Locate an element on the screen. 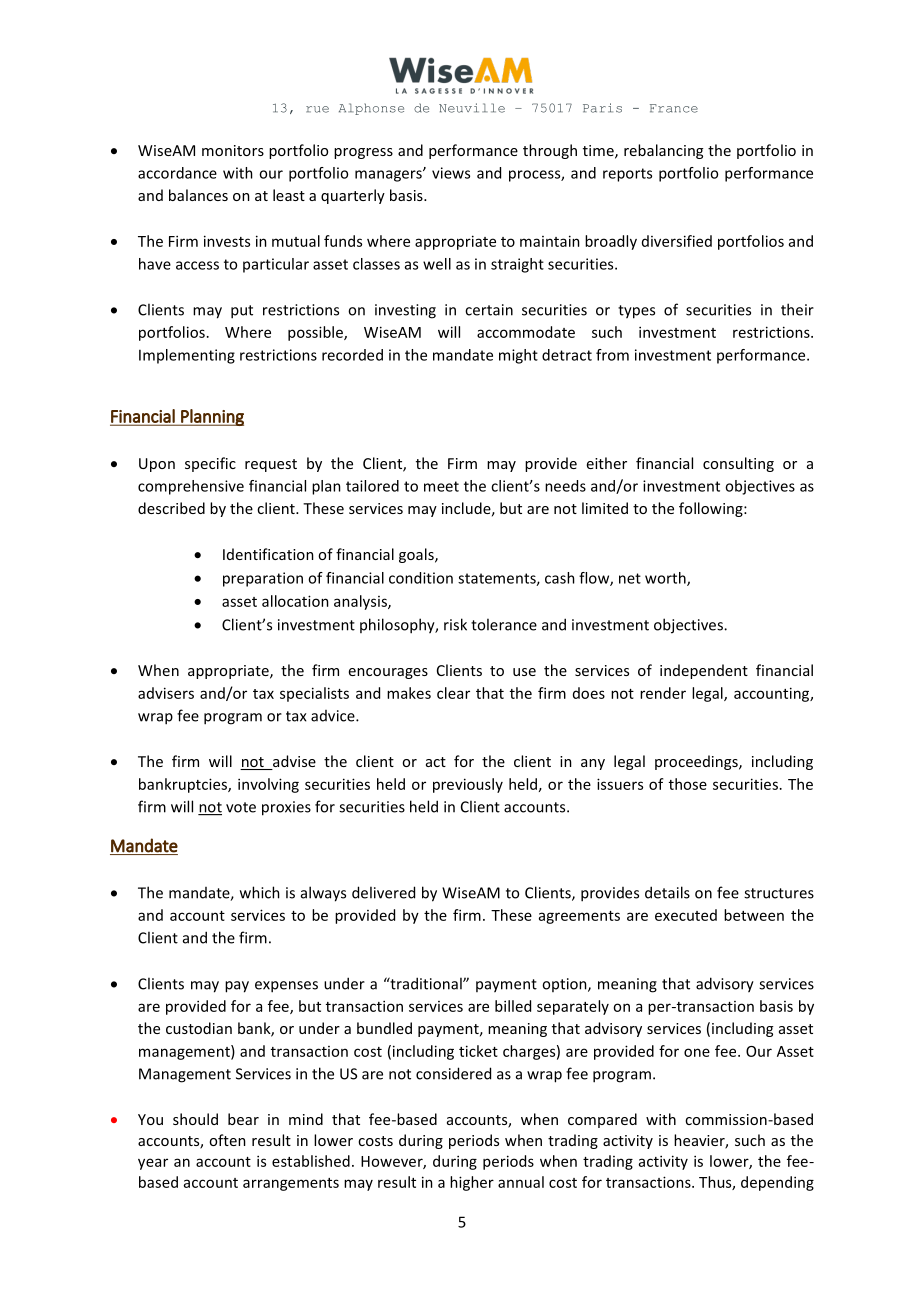  meet is located at coordinates (441, 486).
